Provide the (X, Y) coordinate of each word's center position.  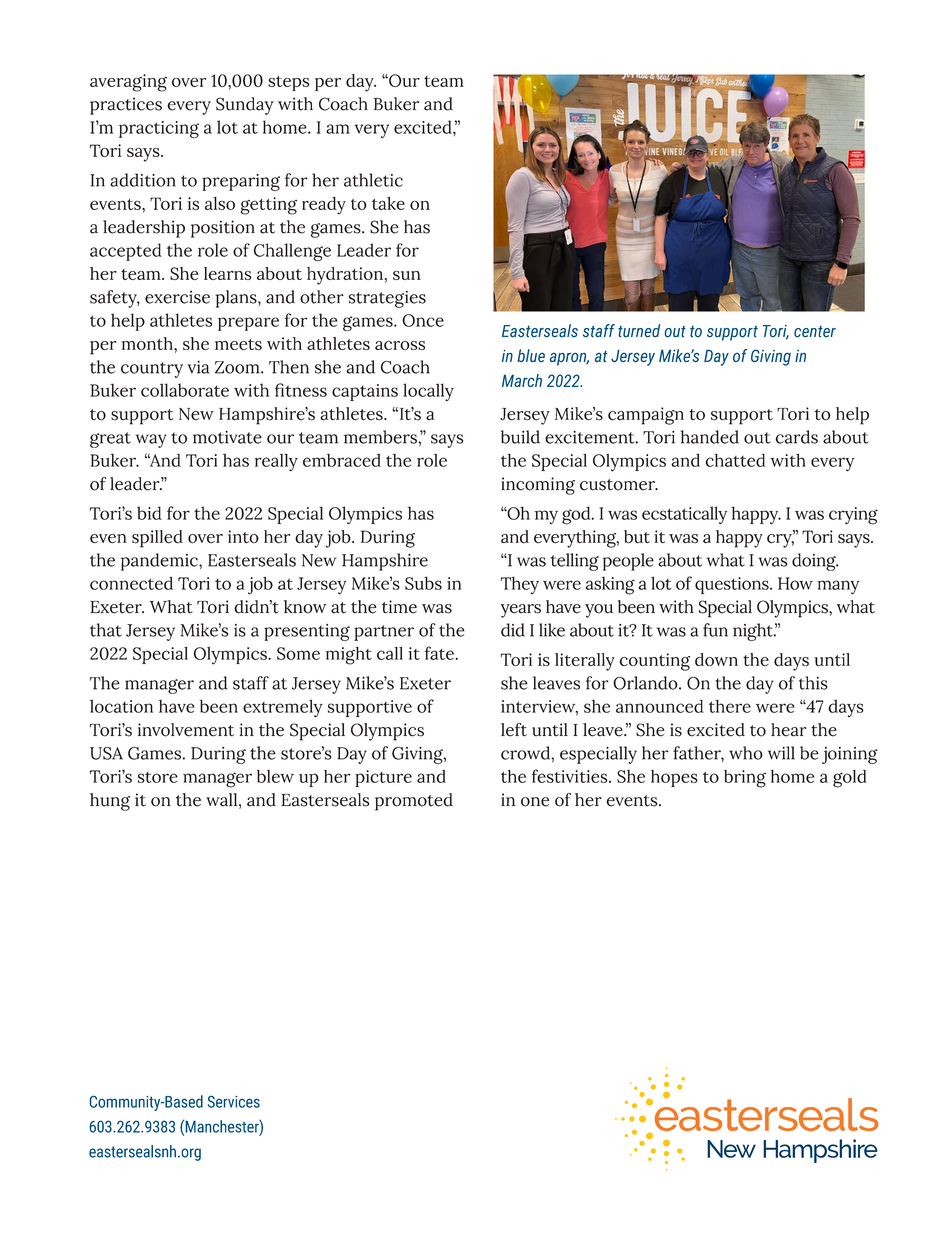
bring (745, 779)
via (199, 367)
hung (110, 802)
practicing (159, 129)
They (520, 586)
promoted (414, 802)
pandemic (160, 562)
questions (733, 585)
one (535, 802)
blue (531, 355)
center (815, 332)
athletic (373, 180)
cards (797, 437)
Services (234, 1101)
